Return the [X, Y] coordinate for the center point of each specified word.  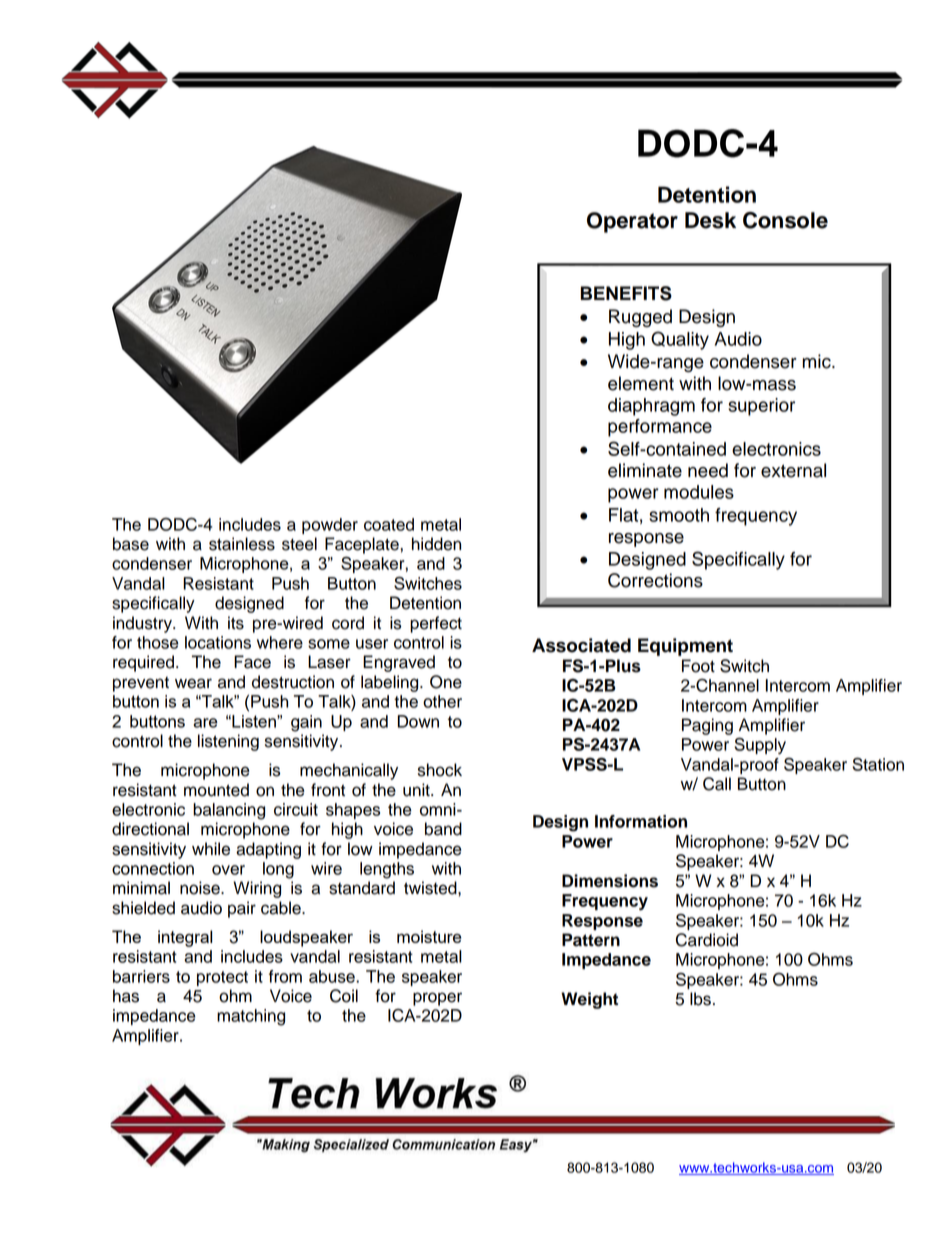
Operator [632, 222]
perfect [436, 624]
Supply [760, 745]
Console [785, 220]
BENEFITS [626, 293]
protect [222, 978]
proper [437, 999]
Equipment [685, 647]
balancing [229, 811]
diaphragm [651, 407]
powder [330, 526]
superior [761, 407]
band [443, 829]
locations [218, 642]
